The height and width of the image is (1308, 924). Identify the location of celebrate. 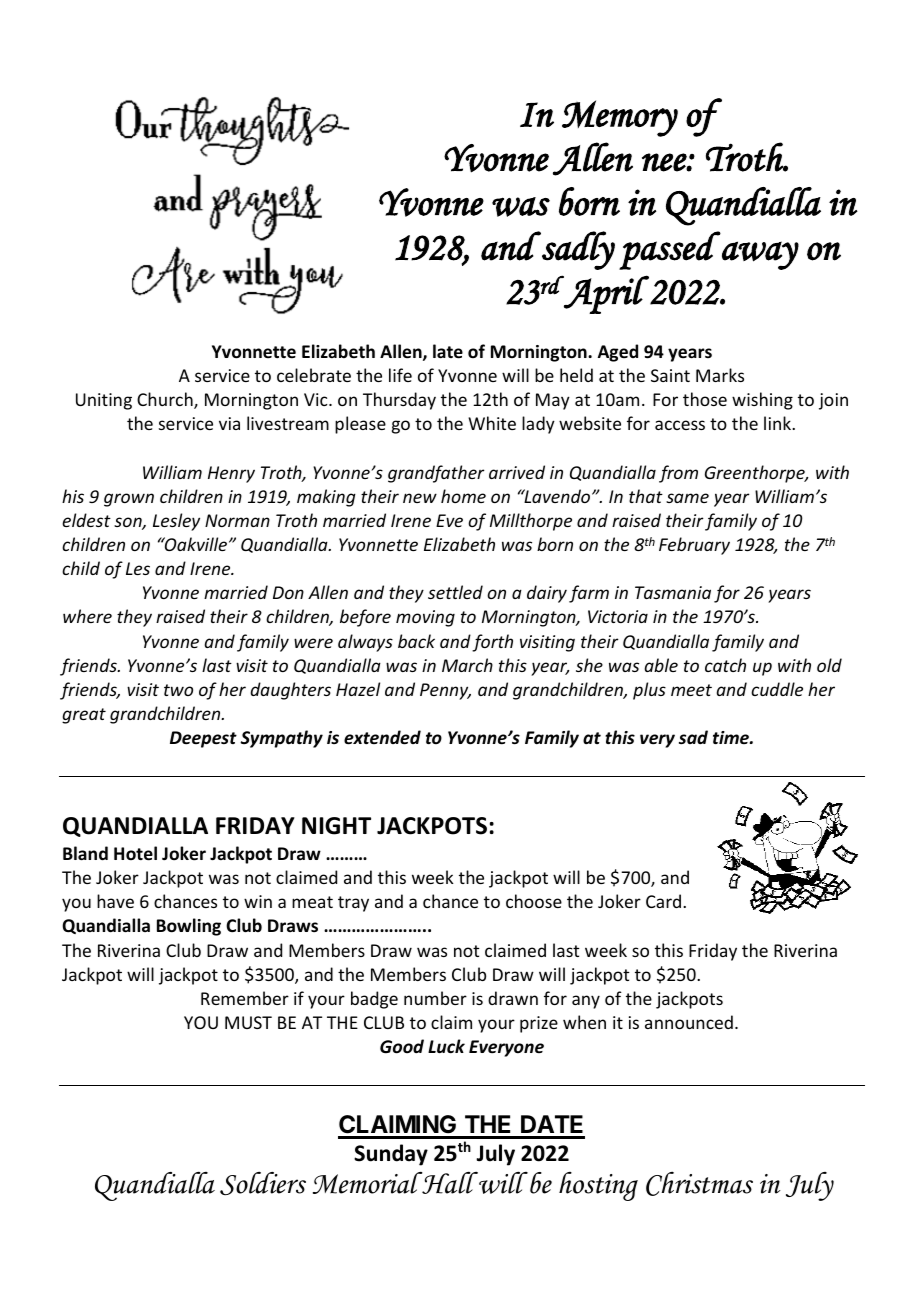
(314, 375).
